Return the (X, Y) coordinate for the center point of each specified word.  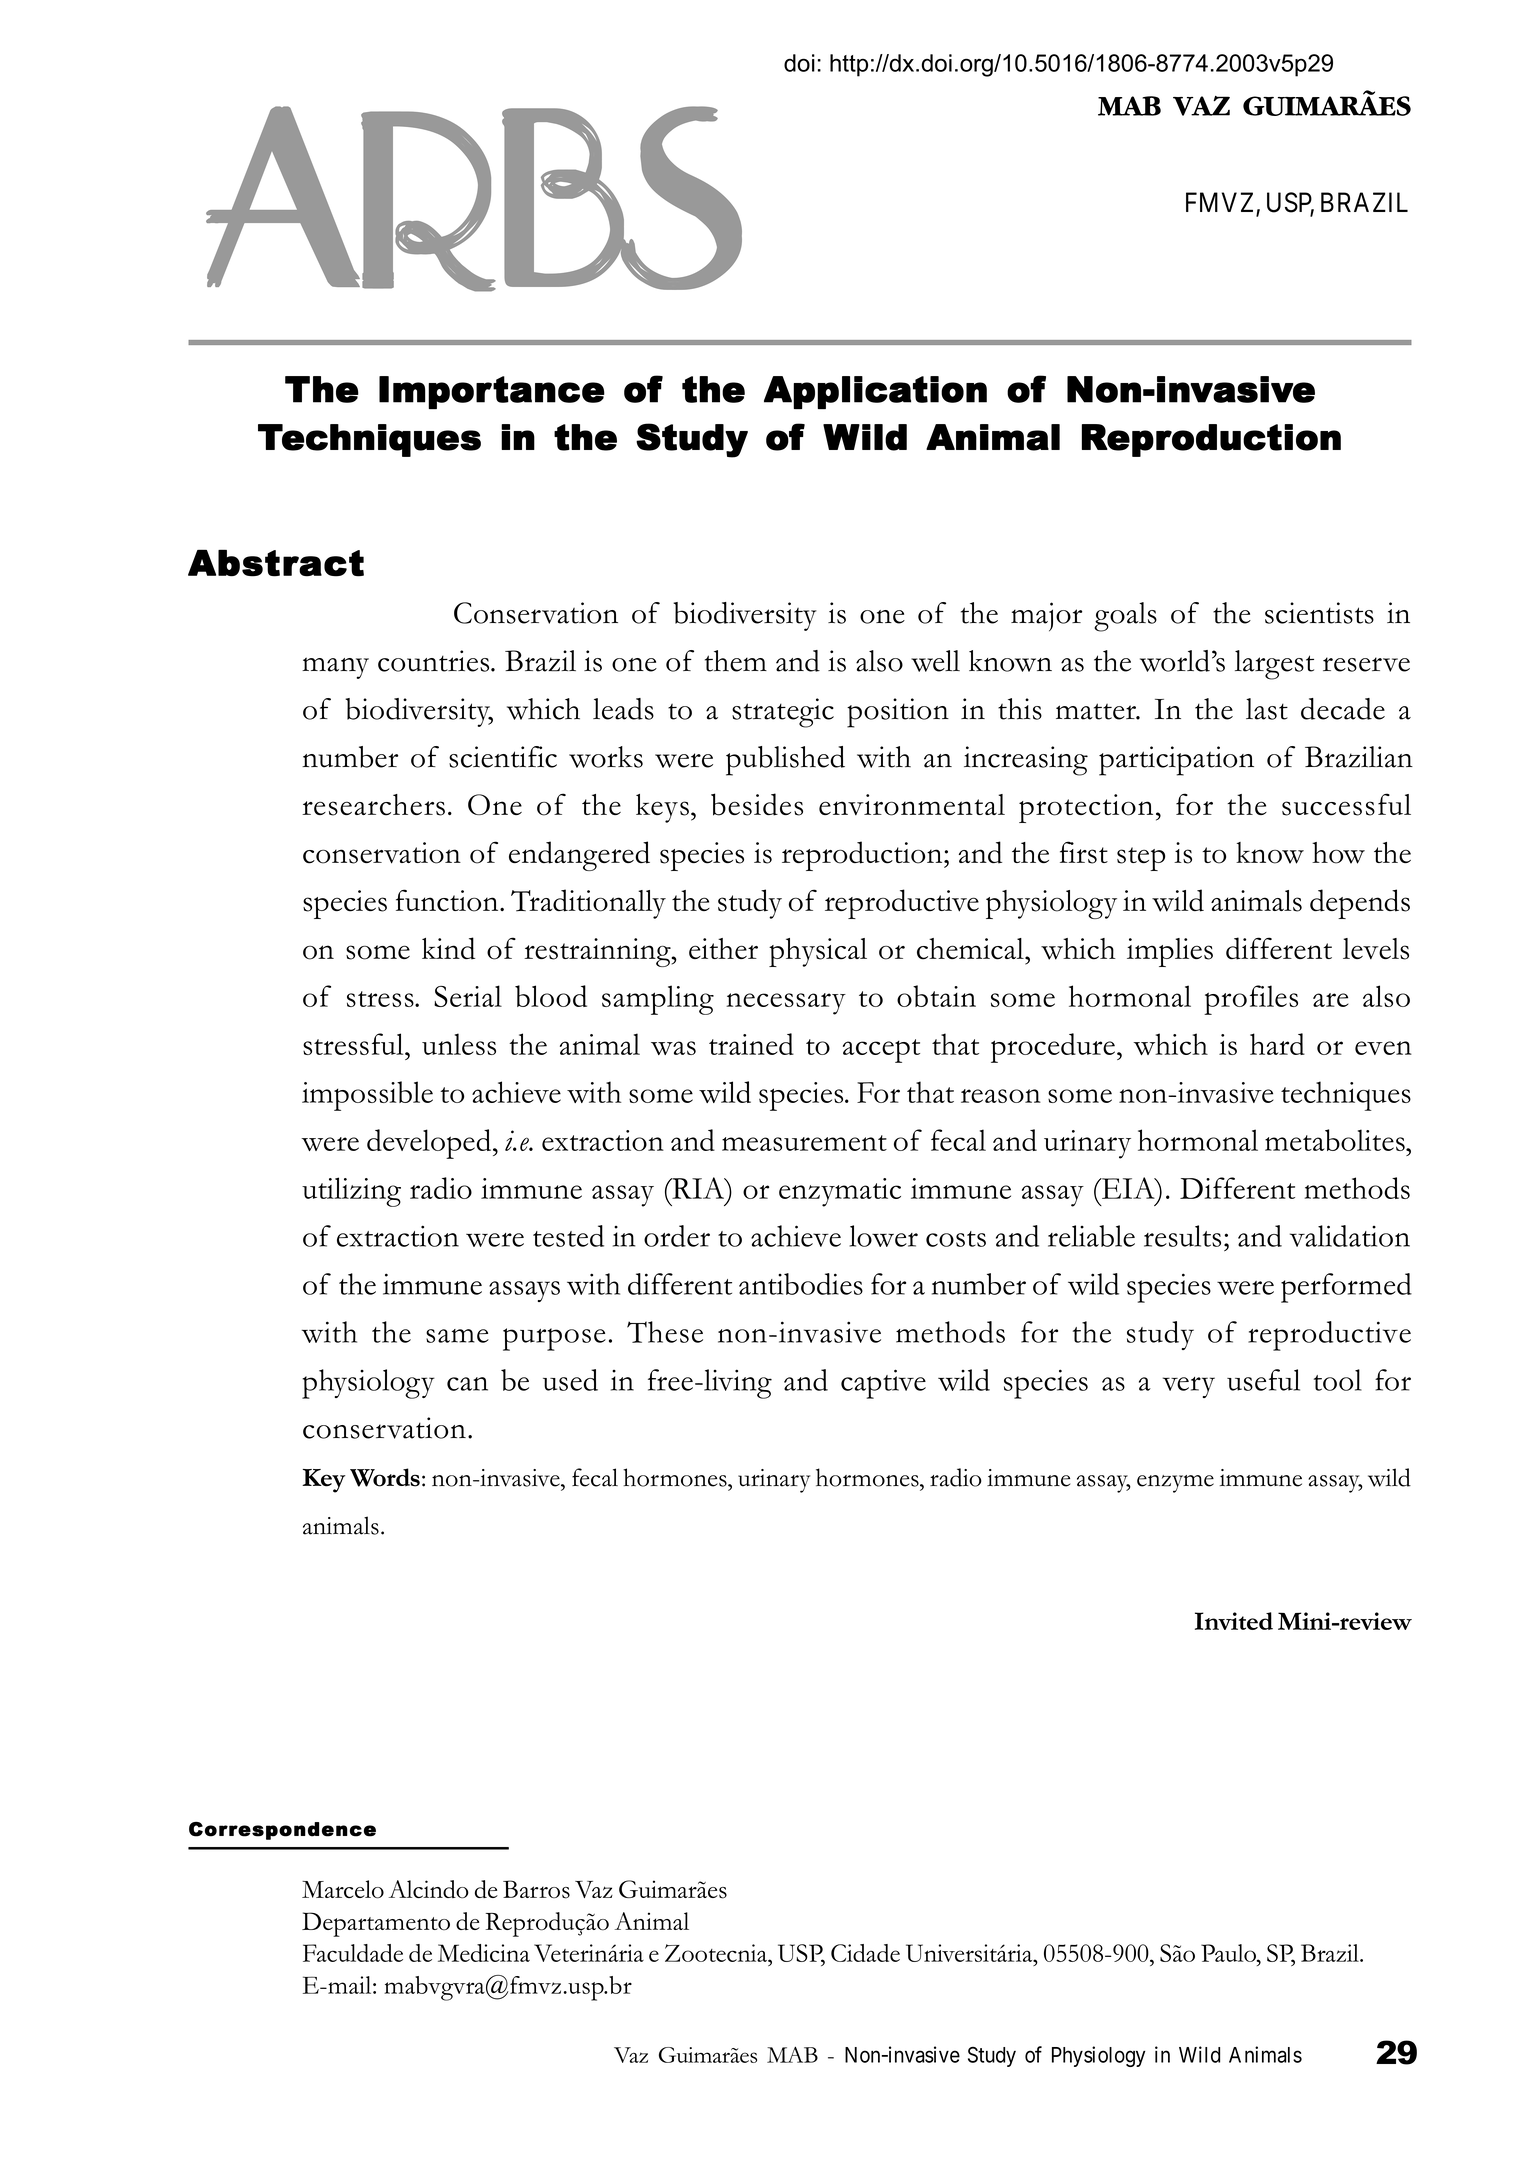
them (736, 661)
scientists (1319, 613)
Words (385, 1477)
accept (881, 1051)
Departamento (376, 1924)
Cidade (865, 1953)
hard (1277, 1044)
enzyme (1175, 1484)
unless (459, 1044)
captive (883, 1384)
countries (435, 661)
